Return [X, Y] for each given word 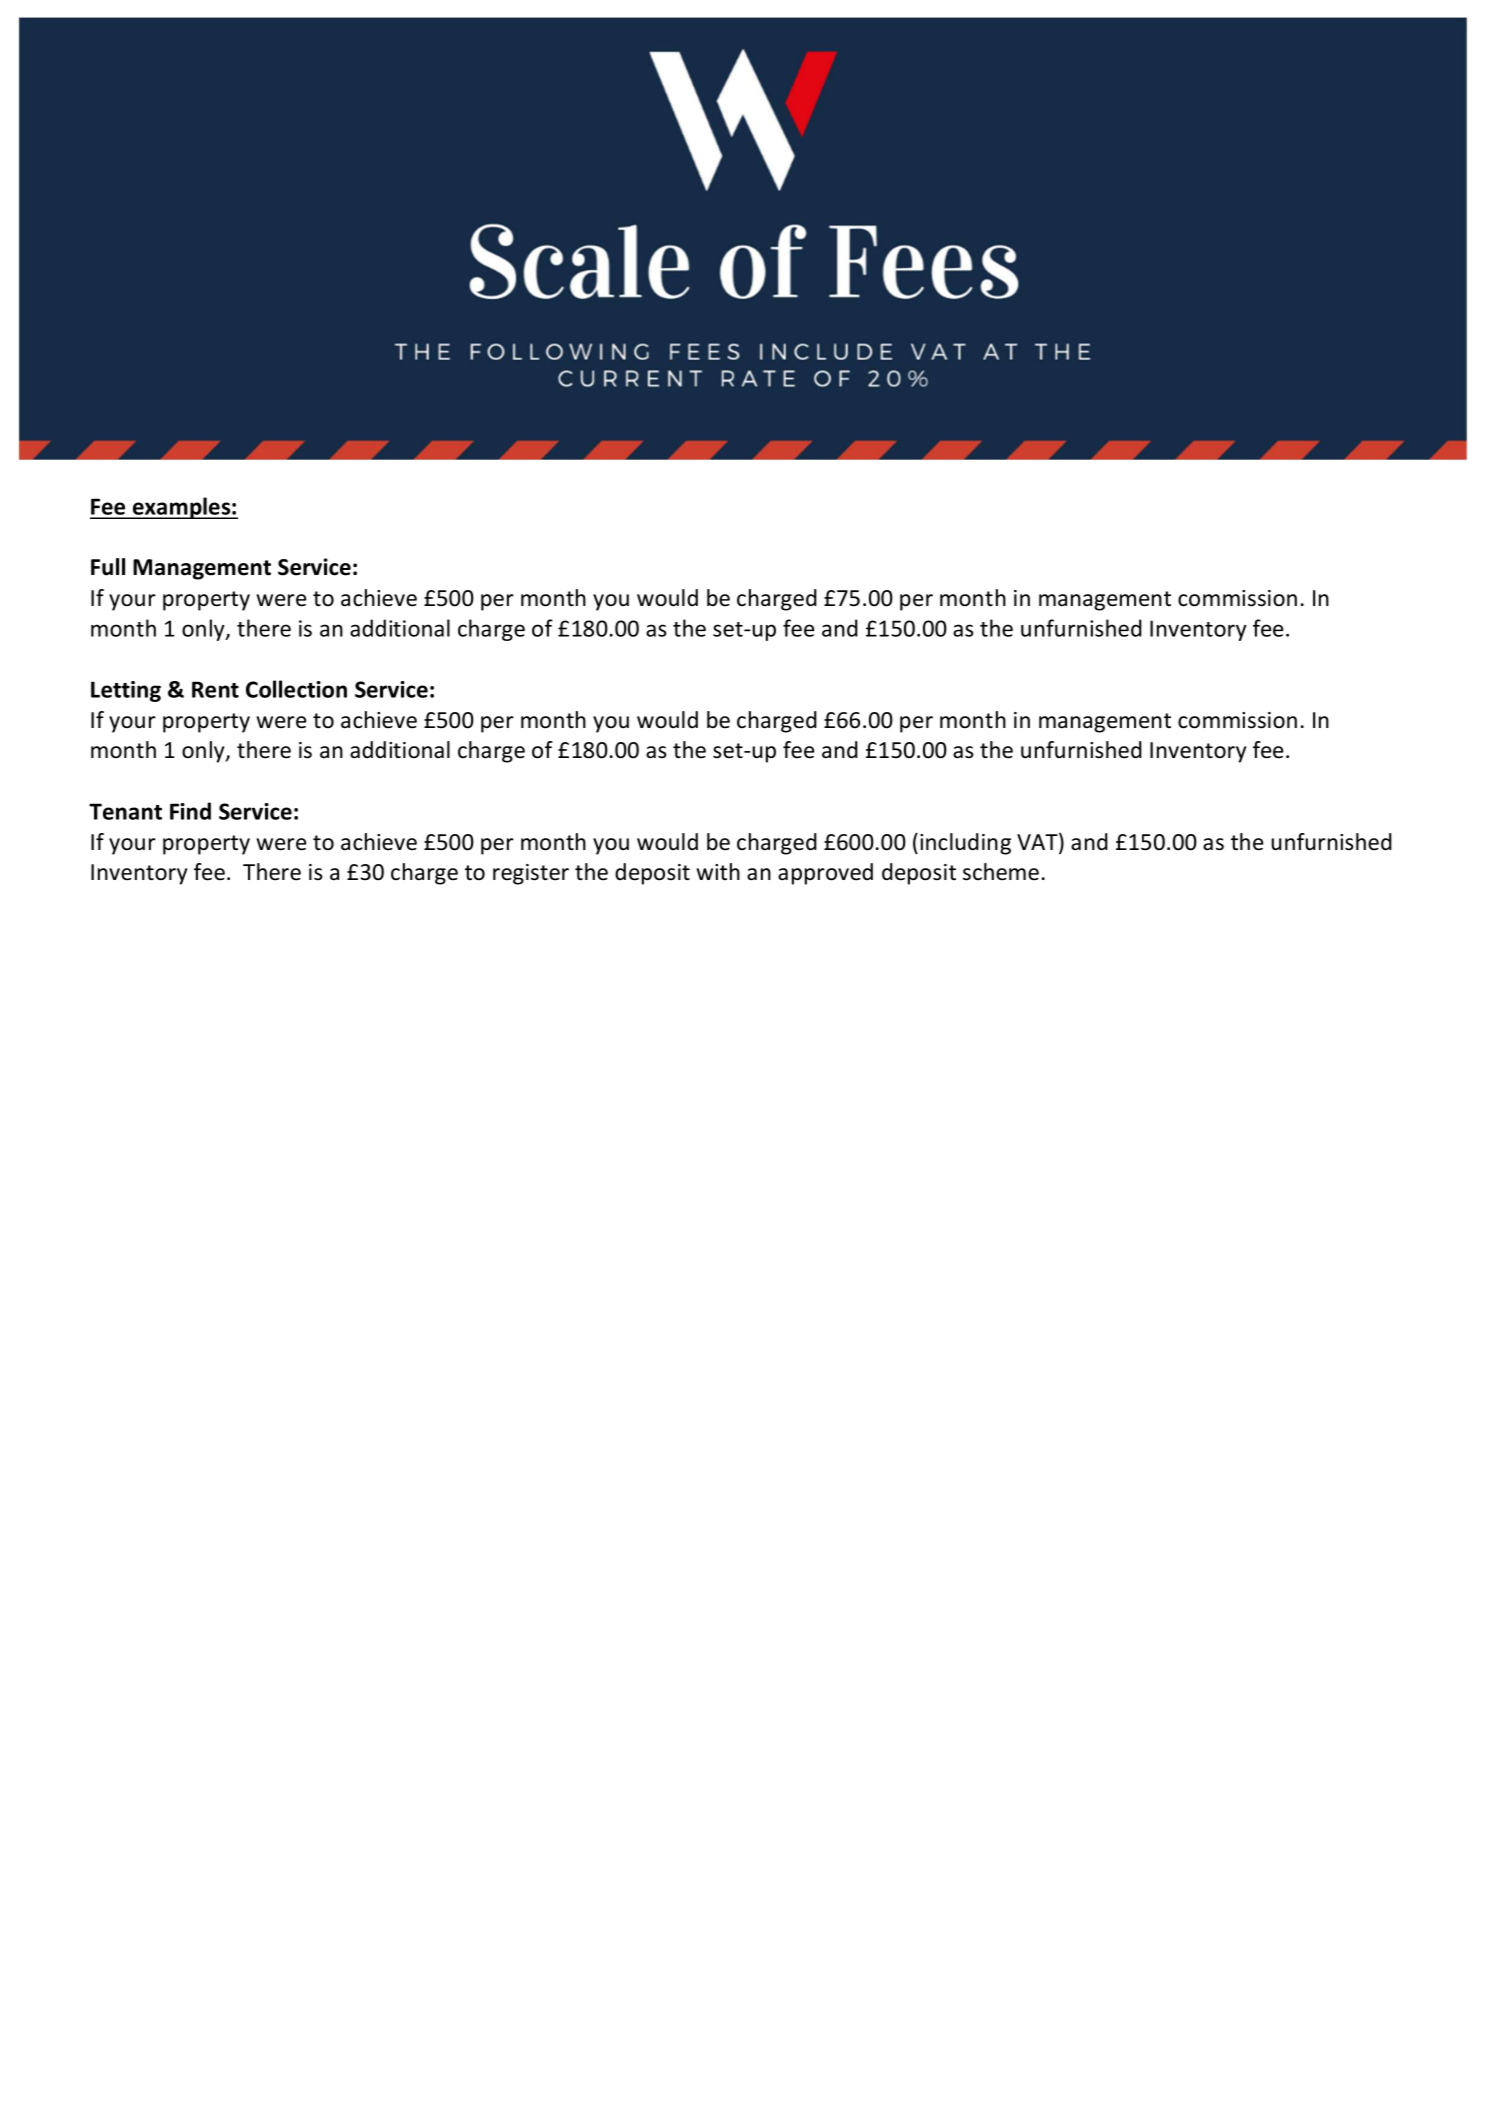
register [531, 874]
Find [190, 811]
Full [108, 567]
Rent [215, 689]
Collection [296, 689]
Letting [126, 691]
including [965, 844]
